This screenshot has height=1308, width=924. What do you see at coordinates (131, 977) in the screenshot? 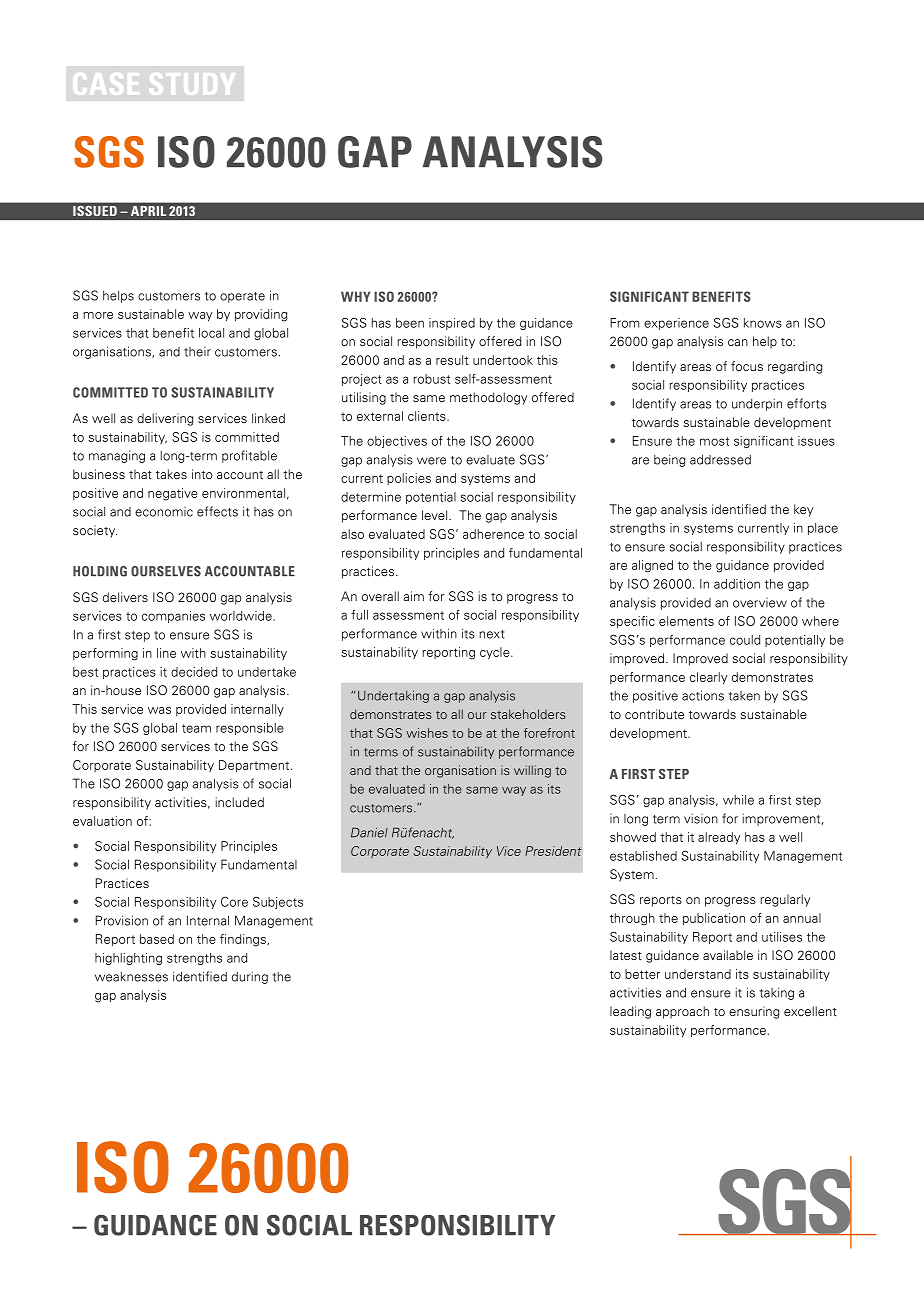
I see `weaknesses` at bounding box center [131, 977].
